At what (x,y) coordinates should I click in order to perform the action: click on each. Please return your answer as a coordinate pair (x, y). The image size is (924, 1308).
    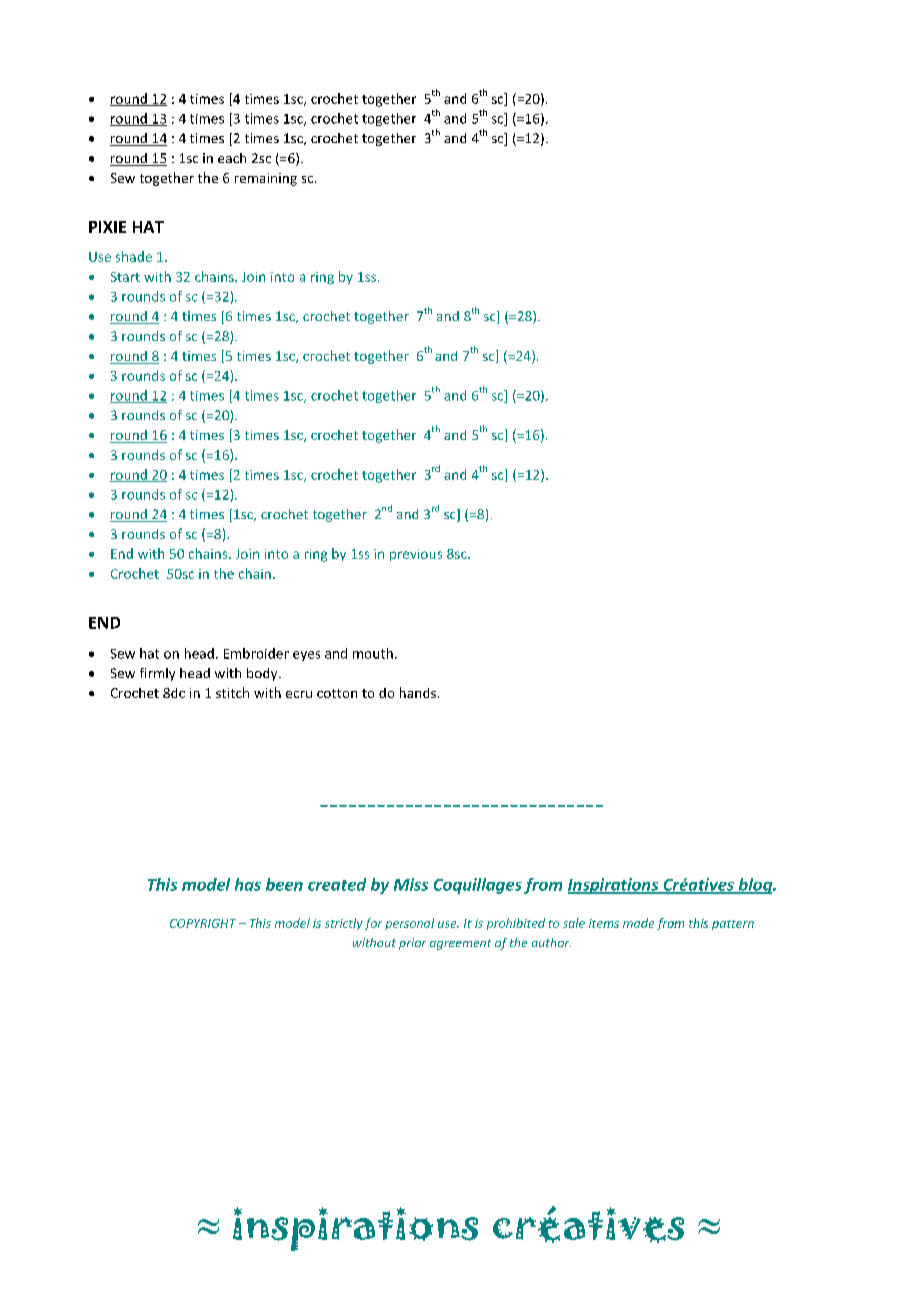
    Looking at the image, I should click on (232, 158).
